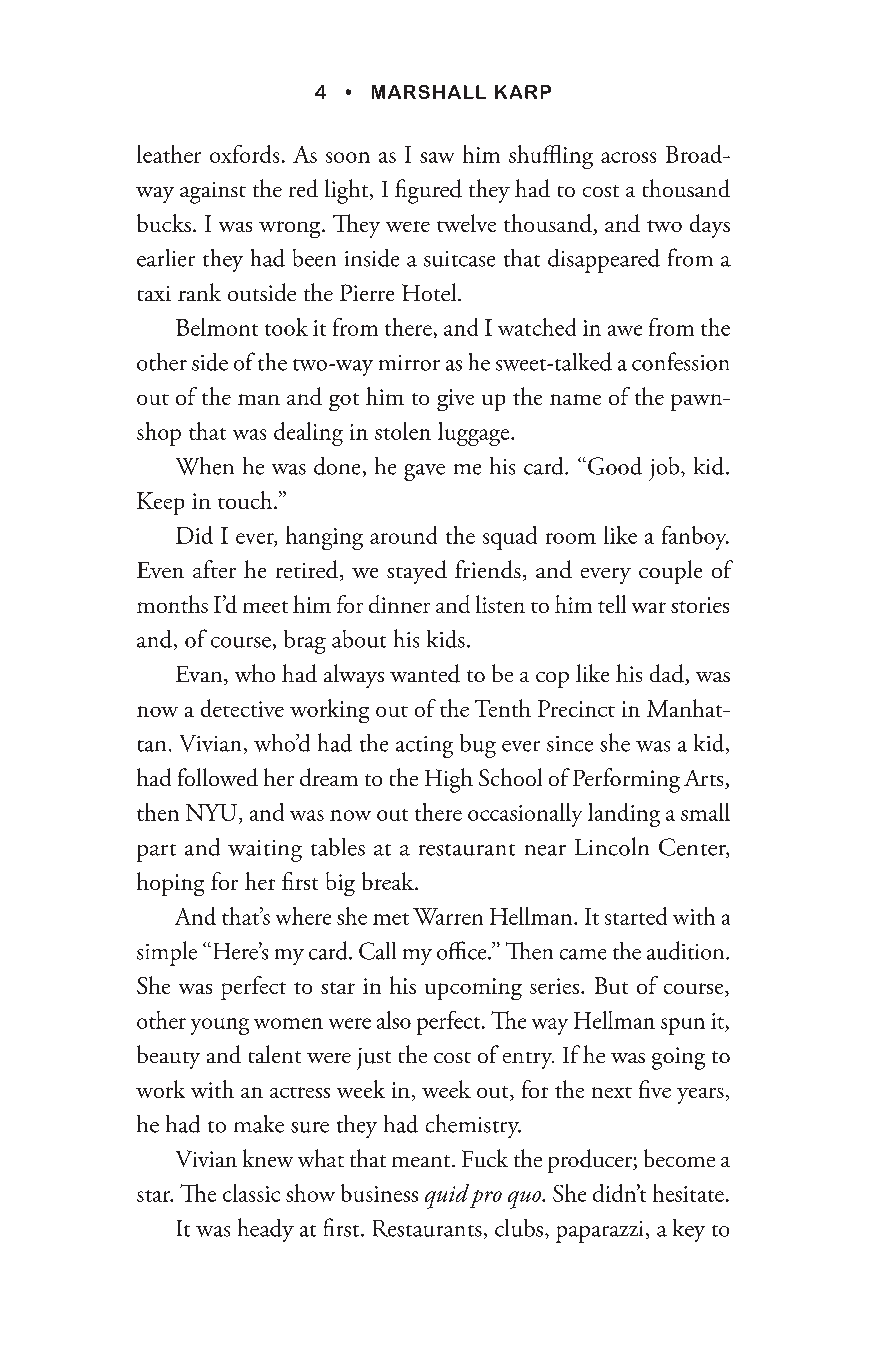 The height and width of the screenshot is (1364, 896). I want to click on hesitate, so click(688, 1193).
